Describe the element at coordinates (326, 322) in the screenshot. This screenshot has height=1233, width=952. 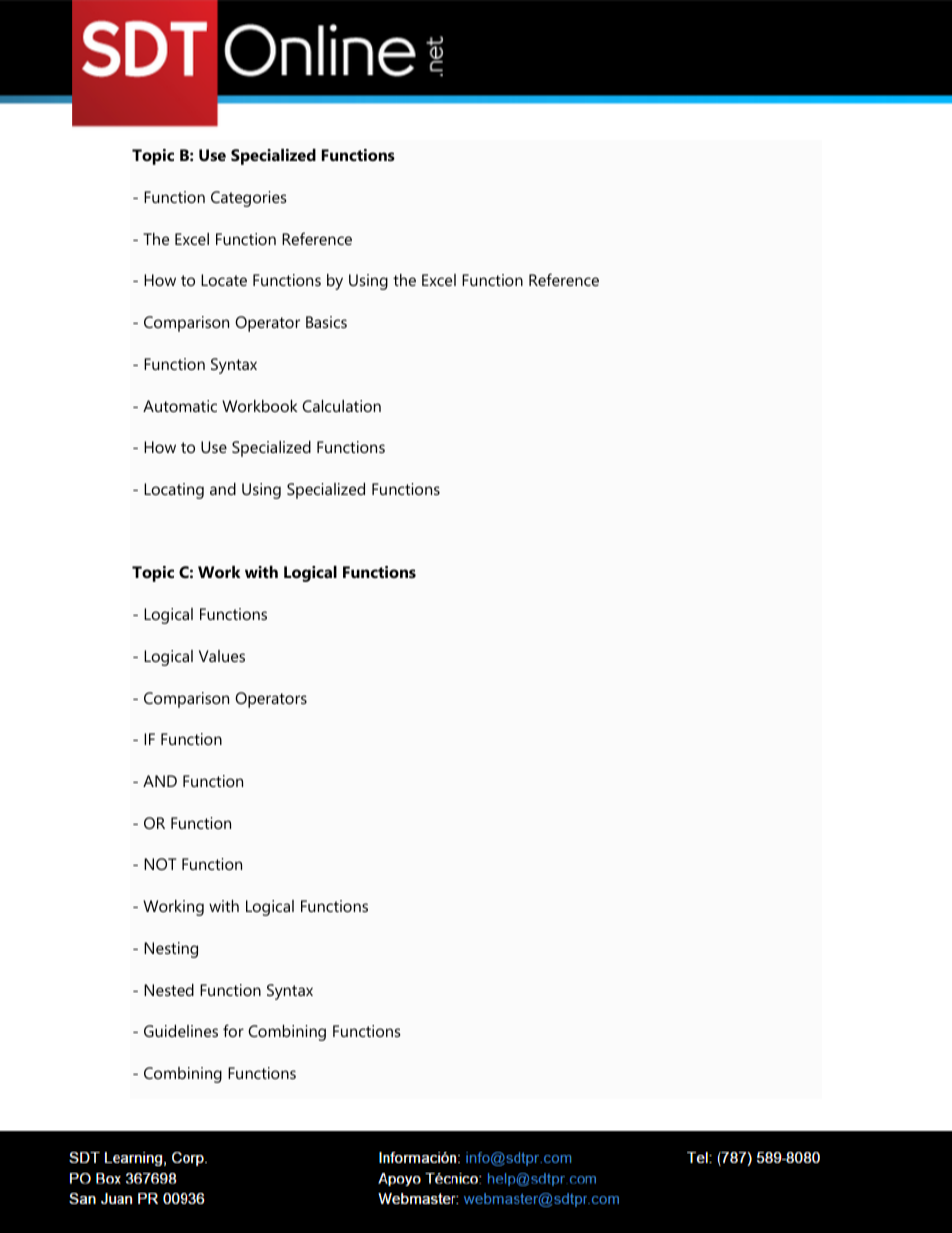
I see `Basics` at that location.
